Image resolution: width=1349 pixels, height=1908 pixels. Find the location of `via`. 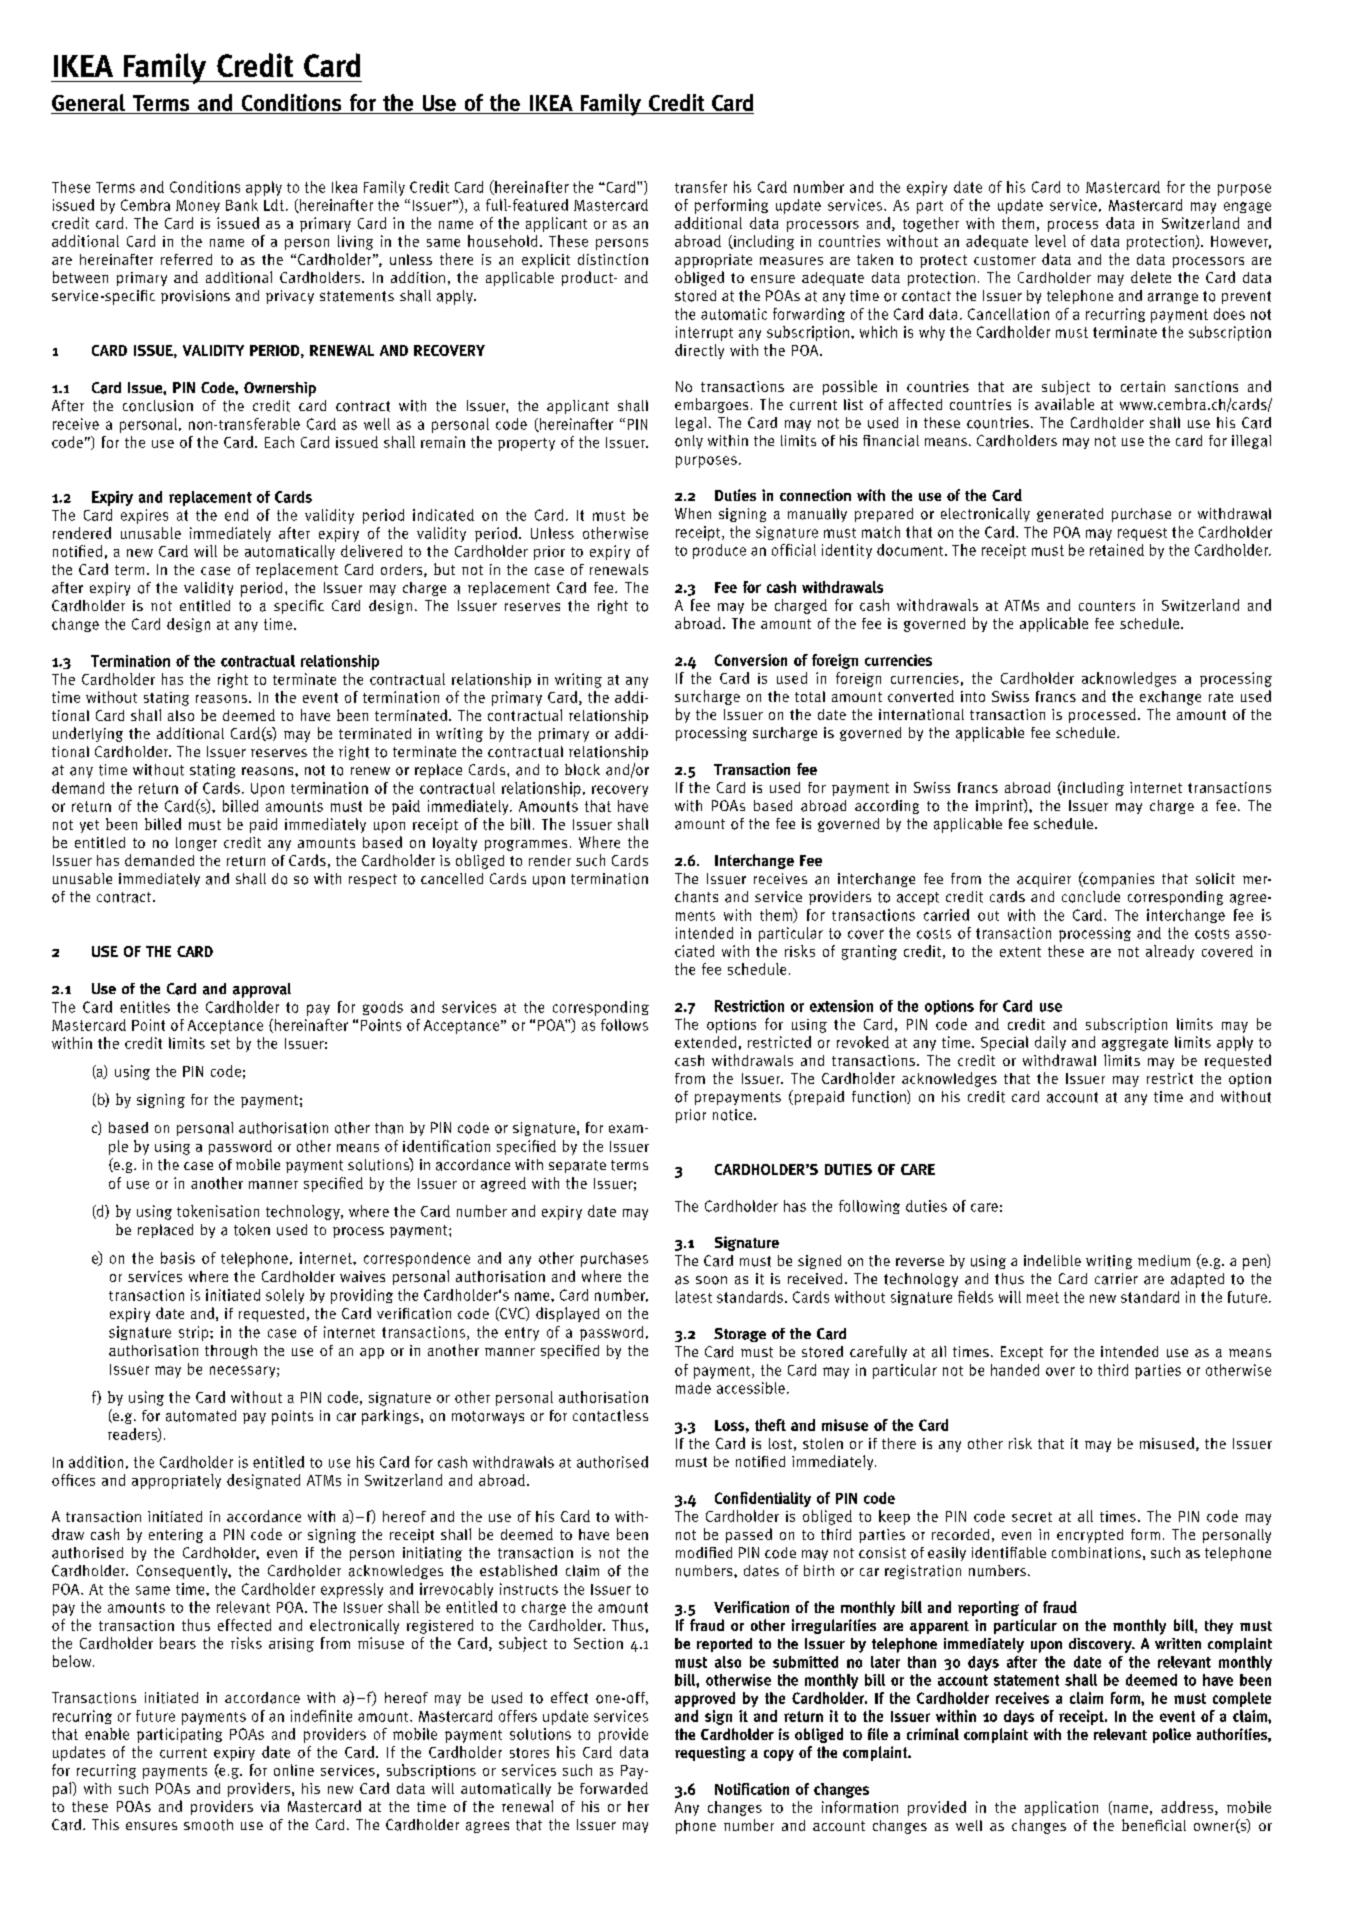

via is located at coordinates (270, 1806).
